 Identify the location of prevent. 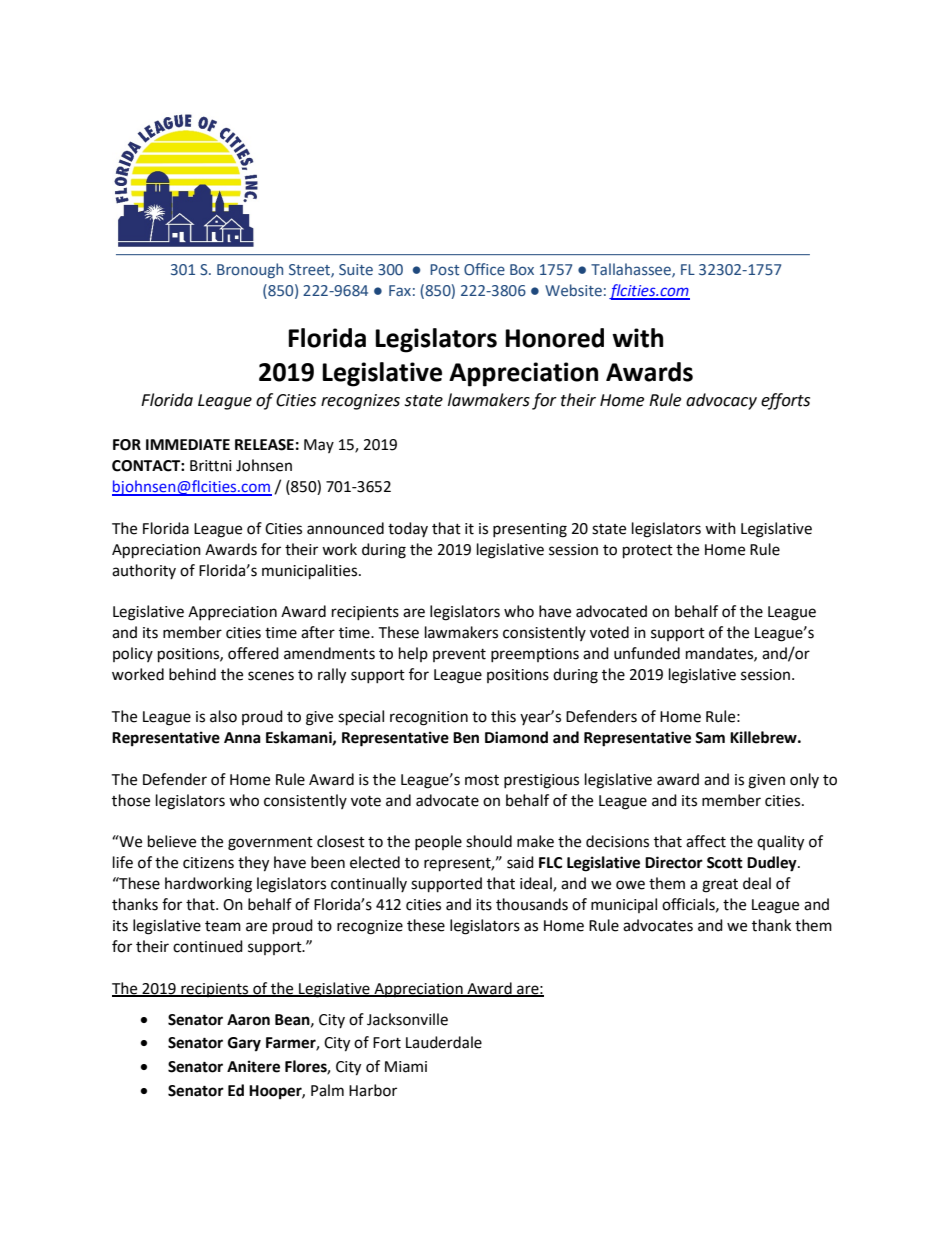
(459, 655).
